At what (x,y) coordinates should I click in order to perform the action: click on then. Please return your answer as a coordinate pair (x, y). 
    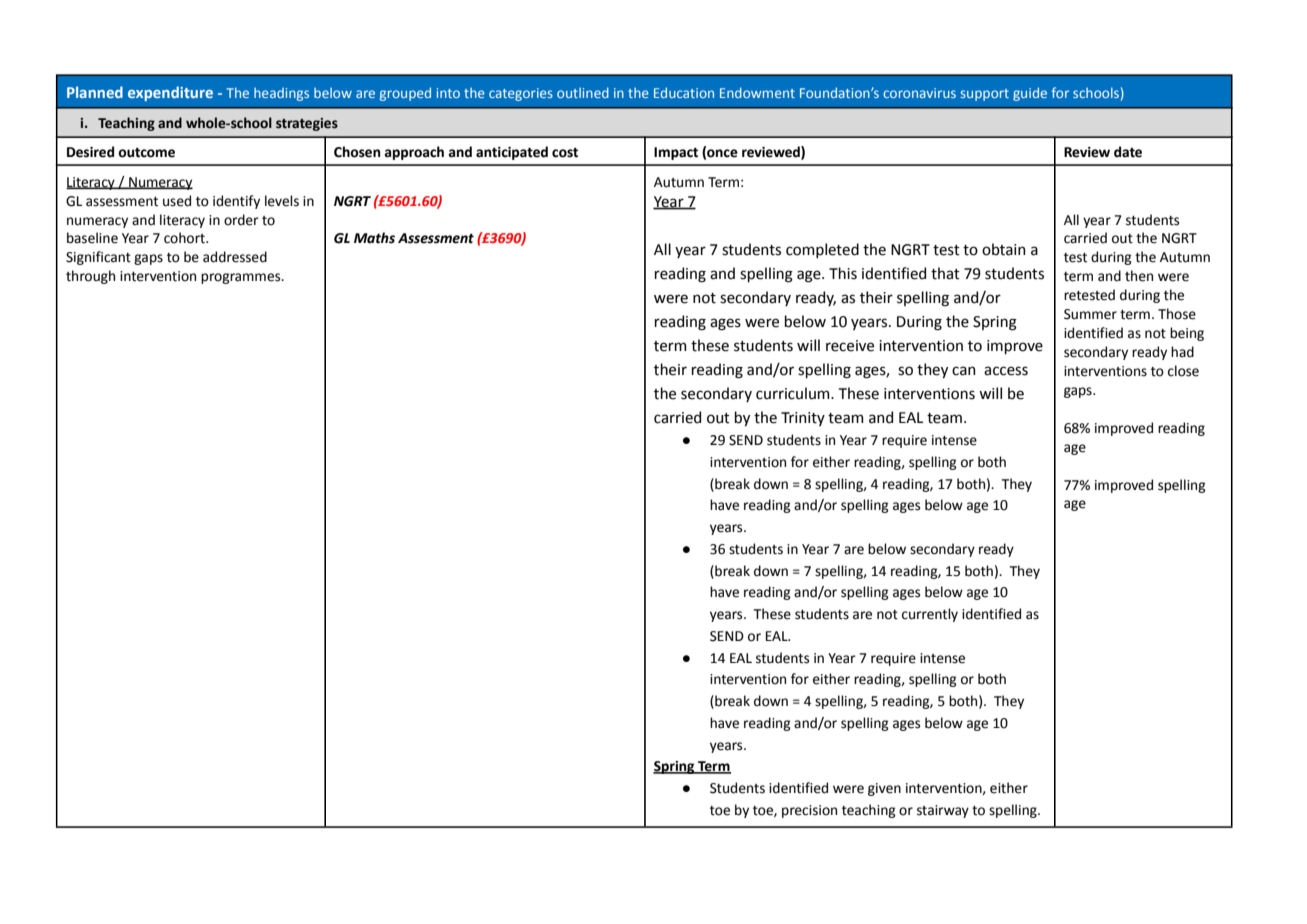
    Looking at the image, I should click on (1139, 276).
